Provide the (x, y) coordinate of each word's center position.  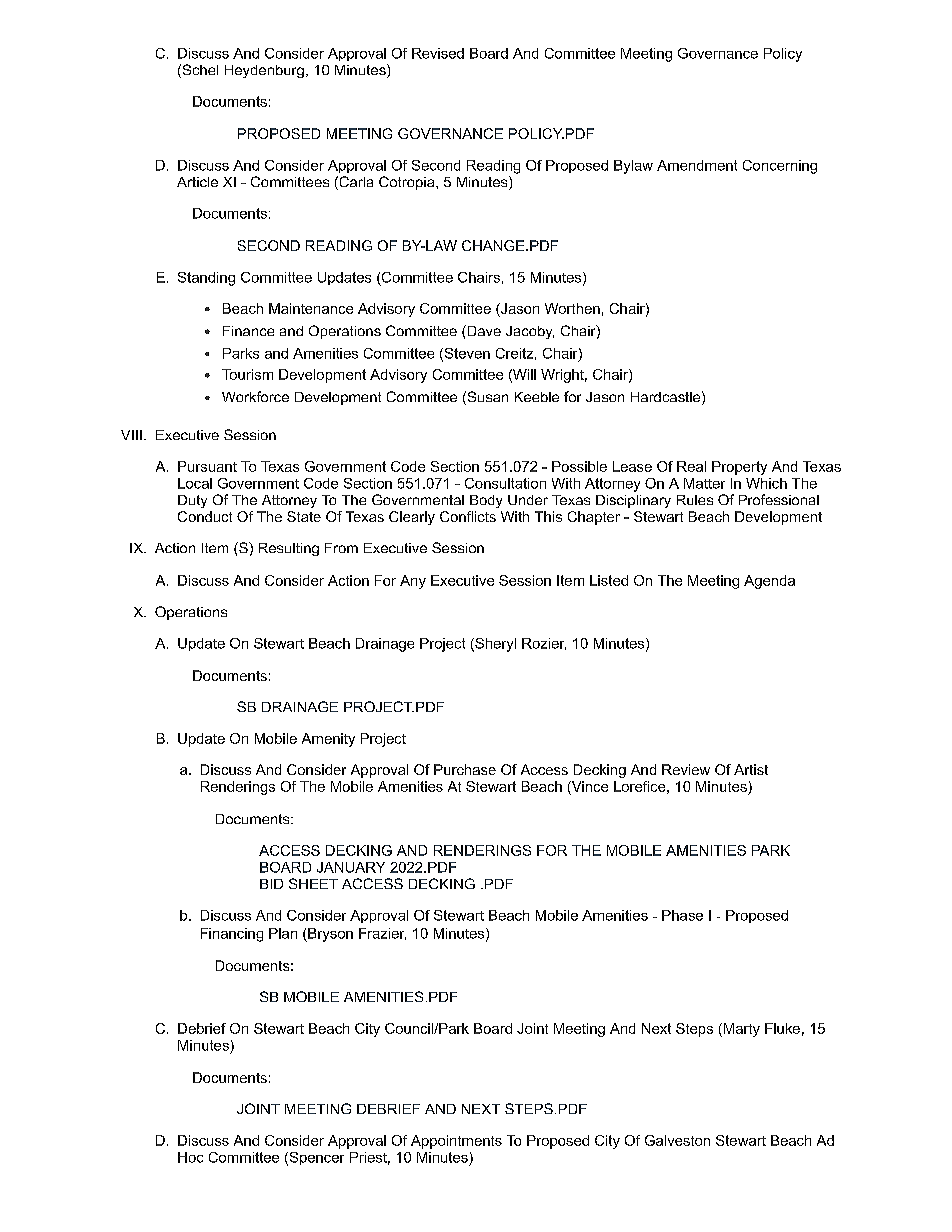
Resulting (289, 549)
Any (413, 582)
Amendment (697, 165)
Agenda (769, 582)
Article (197, 182)
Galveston (677, 1140)
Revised (438, 53)
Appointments (456, 1142)
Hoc (190, 1157)
